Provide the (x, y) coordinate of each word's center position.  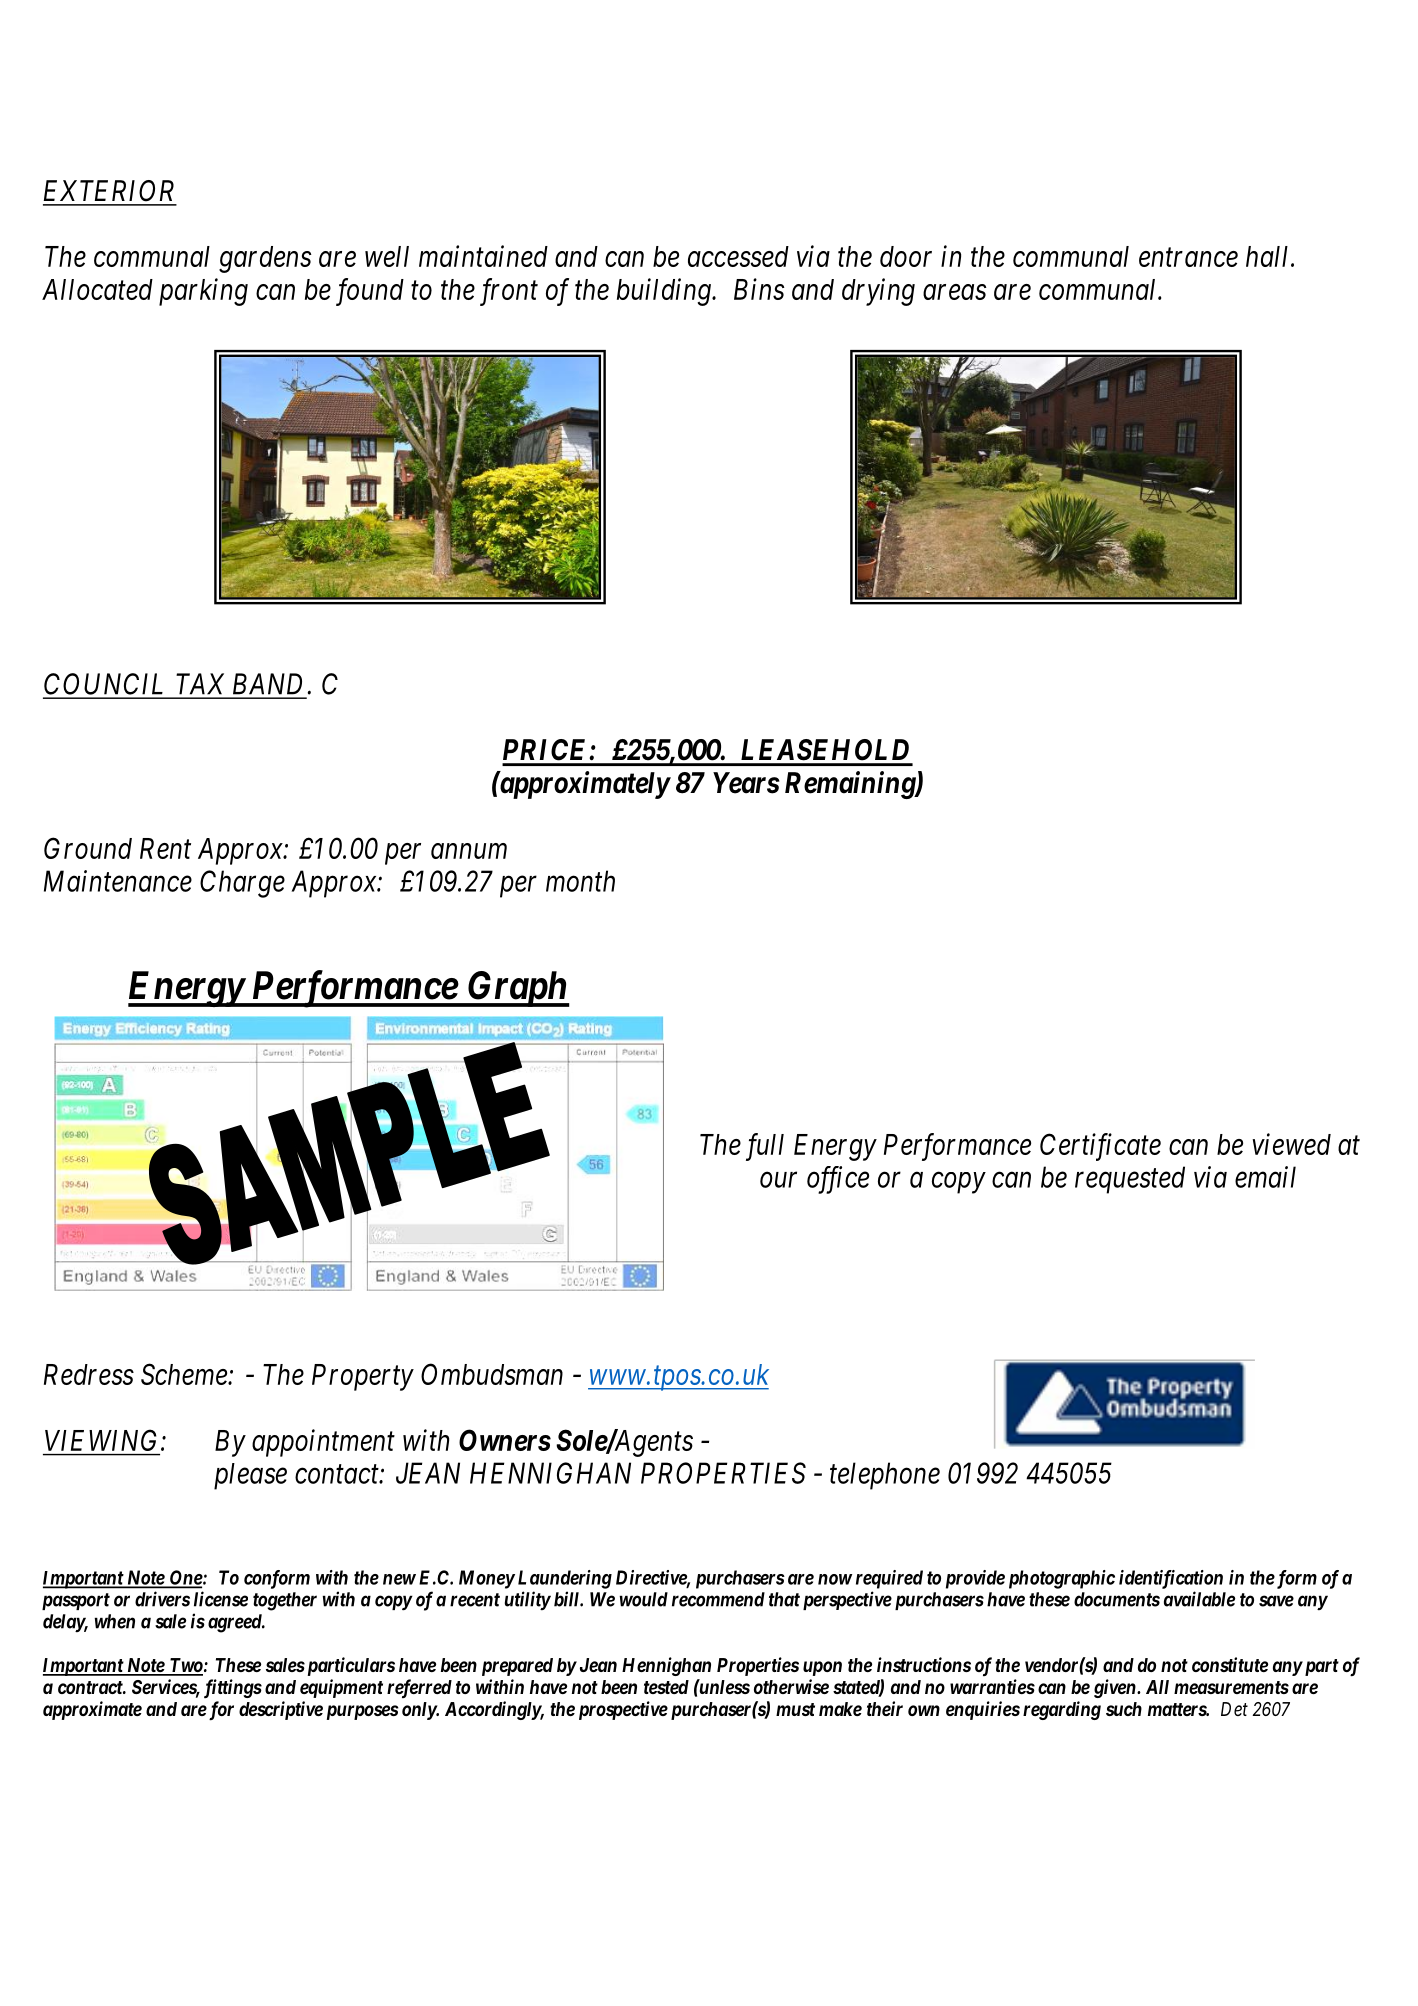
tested (666, 1687)
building (665, 292)
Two (185, 1666)
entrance (1188, 258)
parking (203, 292)
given (1116, 1688)
